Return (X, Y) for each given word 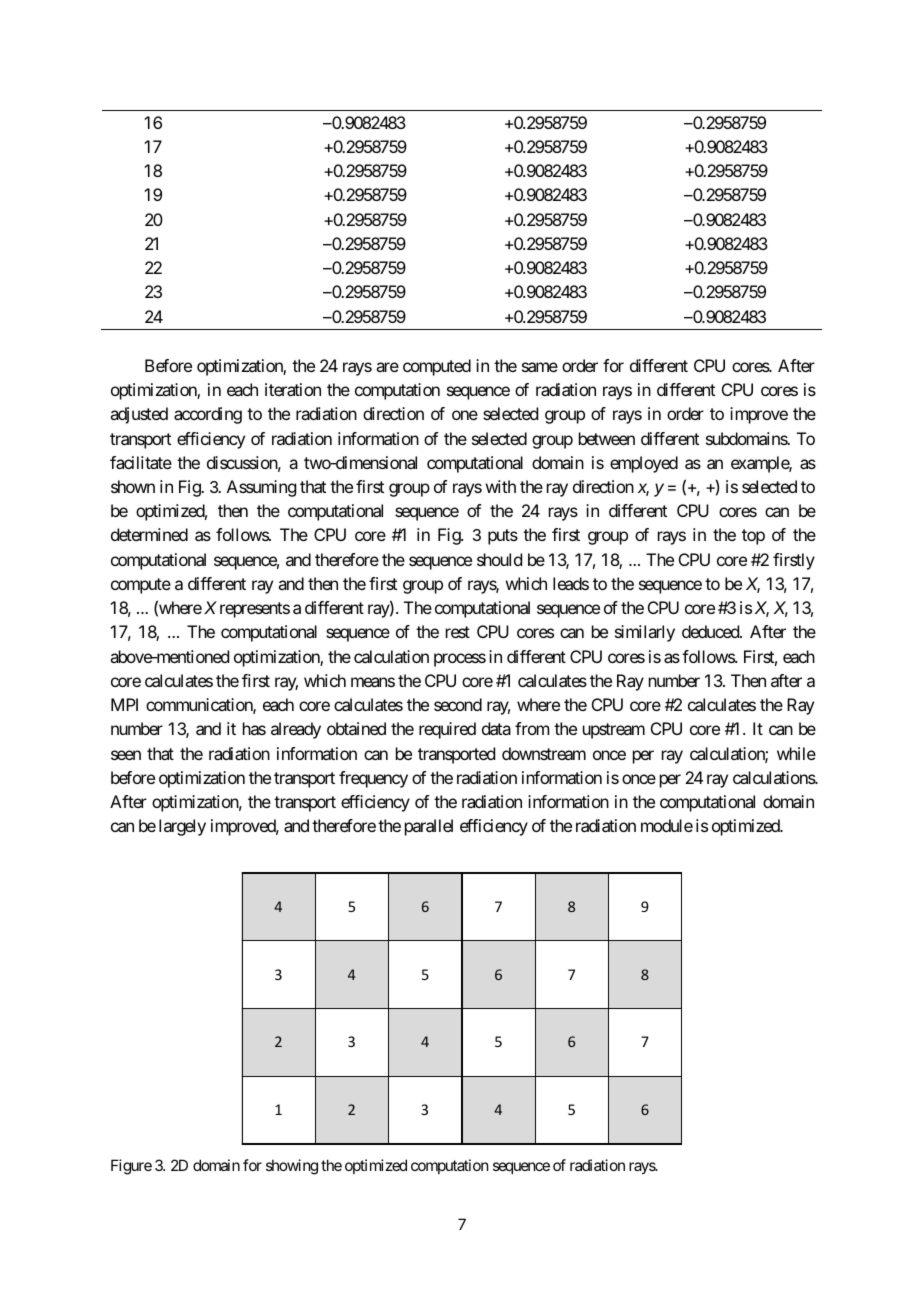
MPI (124, 704)
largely (182, 827)
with (501, 486)
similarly (645, 633)
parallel (429, 827)
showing (292, 1167)
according (208, 415)
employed (644, 464)
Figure (131, 1167)
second (458, 704)
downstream (544, 753)
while (796, 753)
